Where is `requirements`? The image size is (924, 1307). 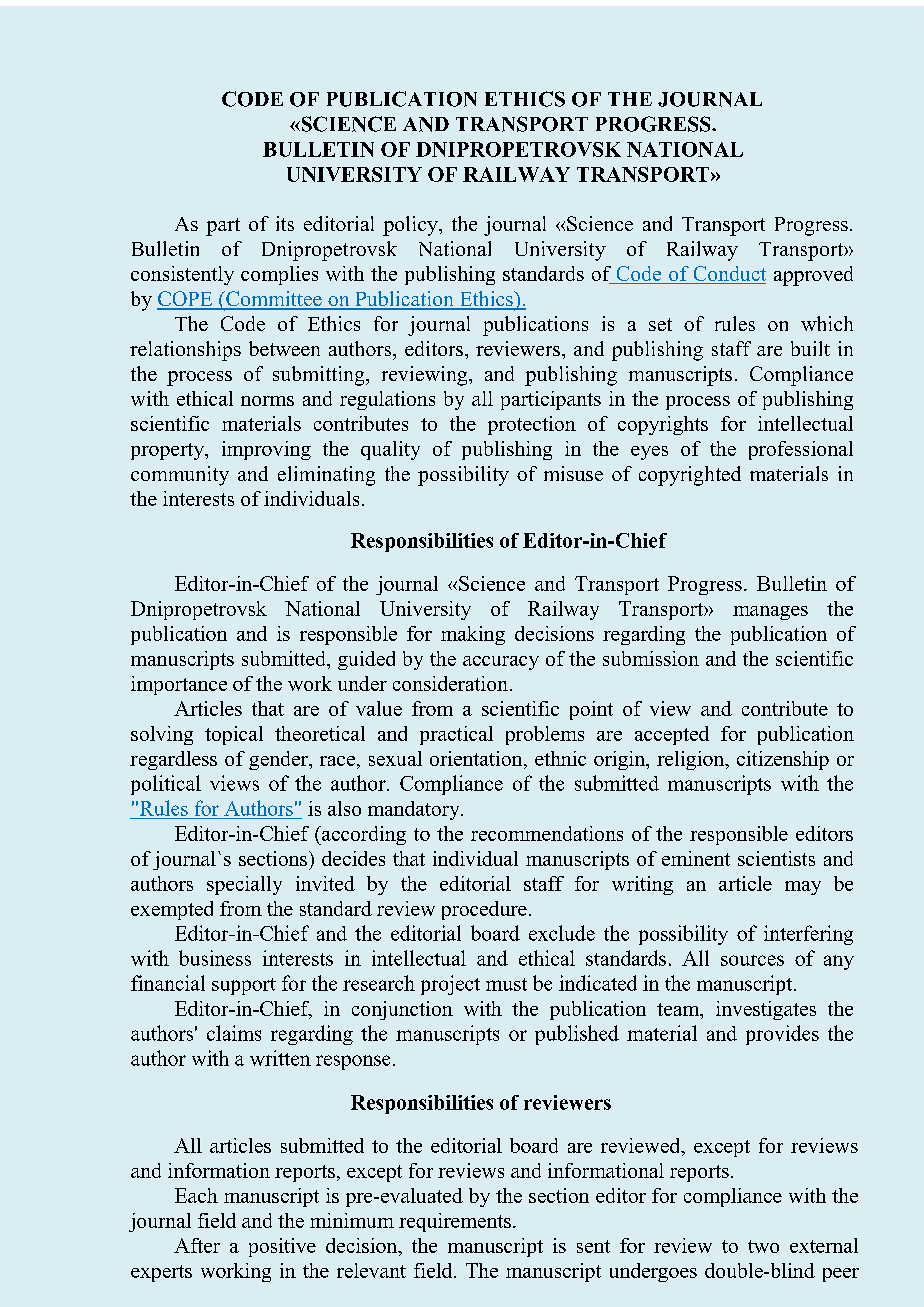
requirements is located at coordinates (455, 1222).
